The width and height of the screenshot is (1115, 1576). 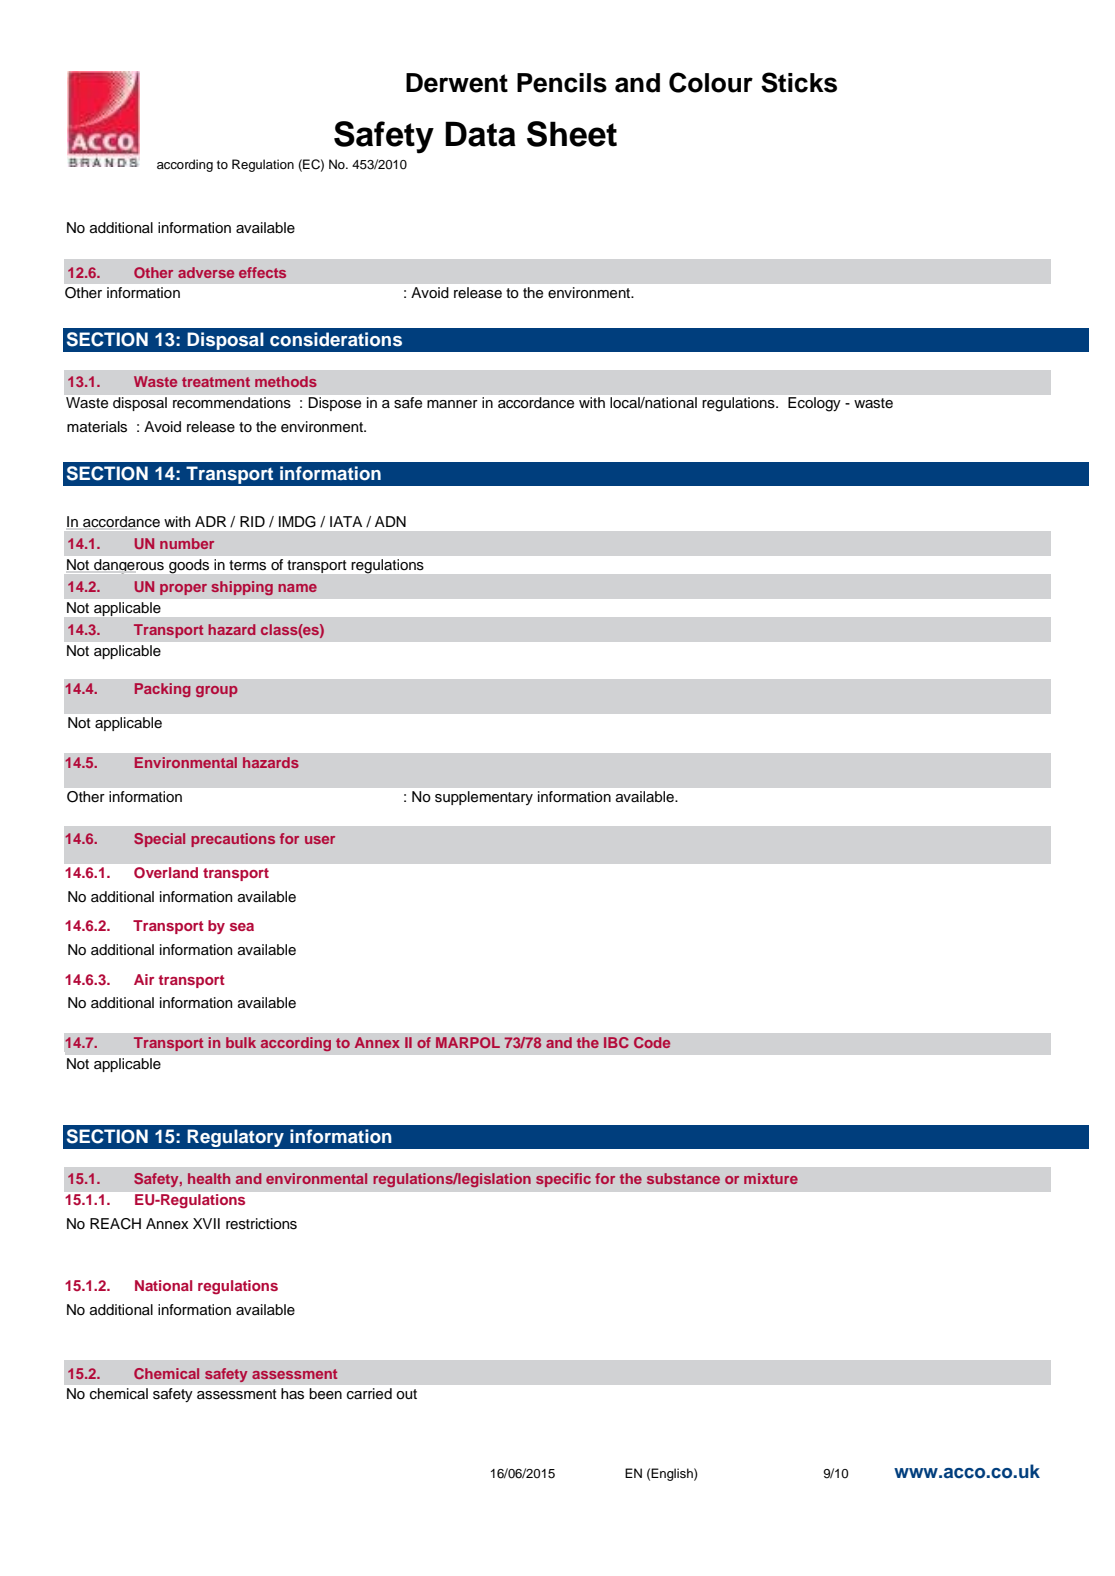 What do you see at coordinates (484, 798) in the screenshot?
I see `supplementary` at bounding box center [484, 798].
